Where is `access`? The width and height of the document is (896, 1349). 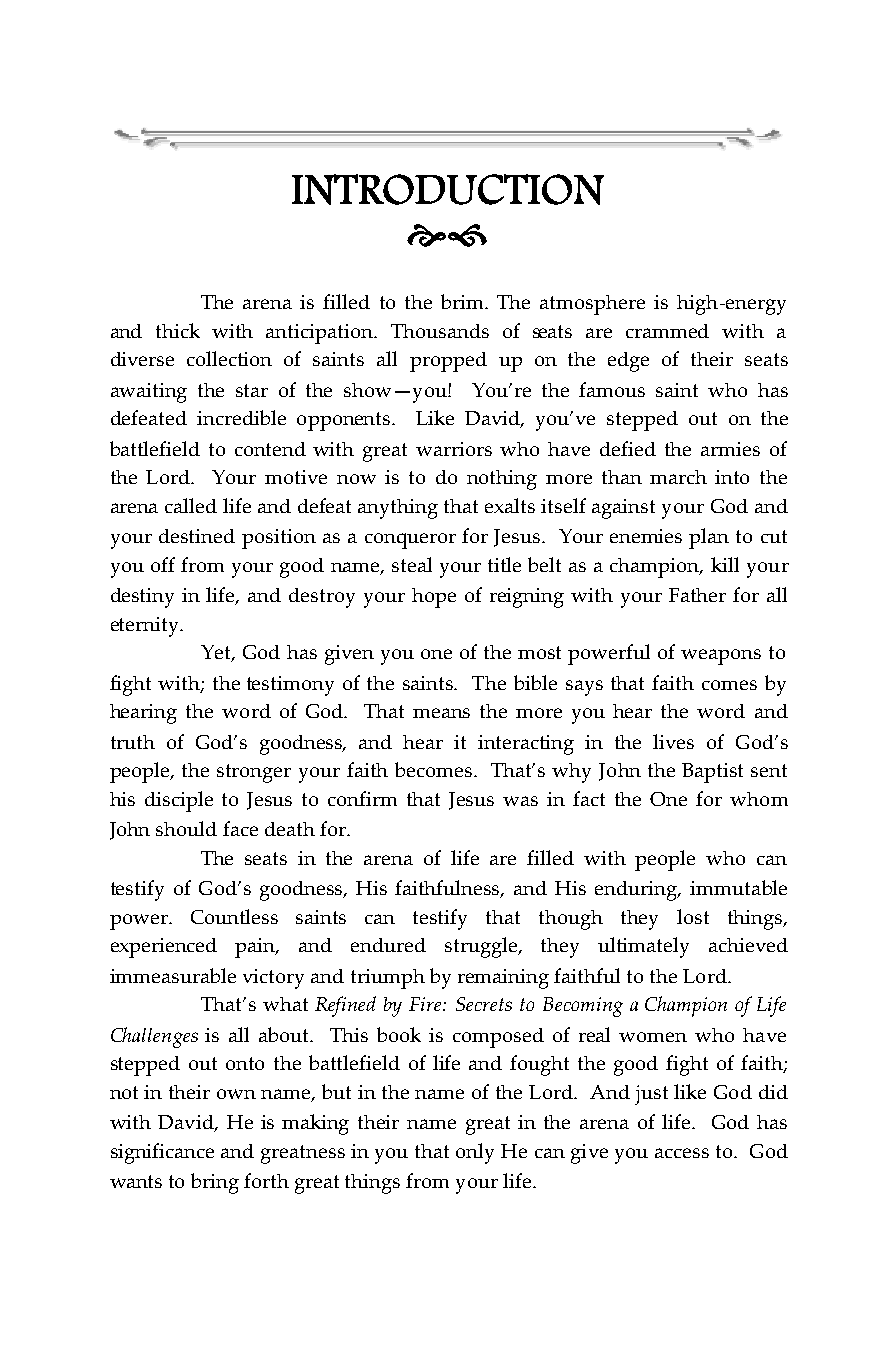
access is located at coordinates (682, 1153).
